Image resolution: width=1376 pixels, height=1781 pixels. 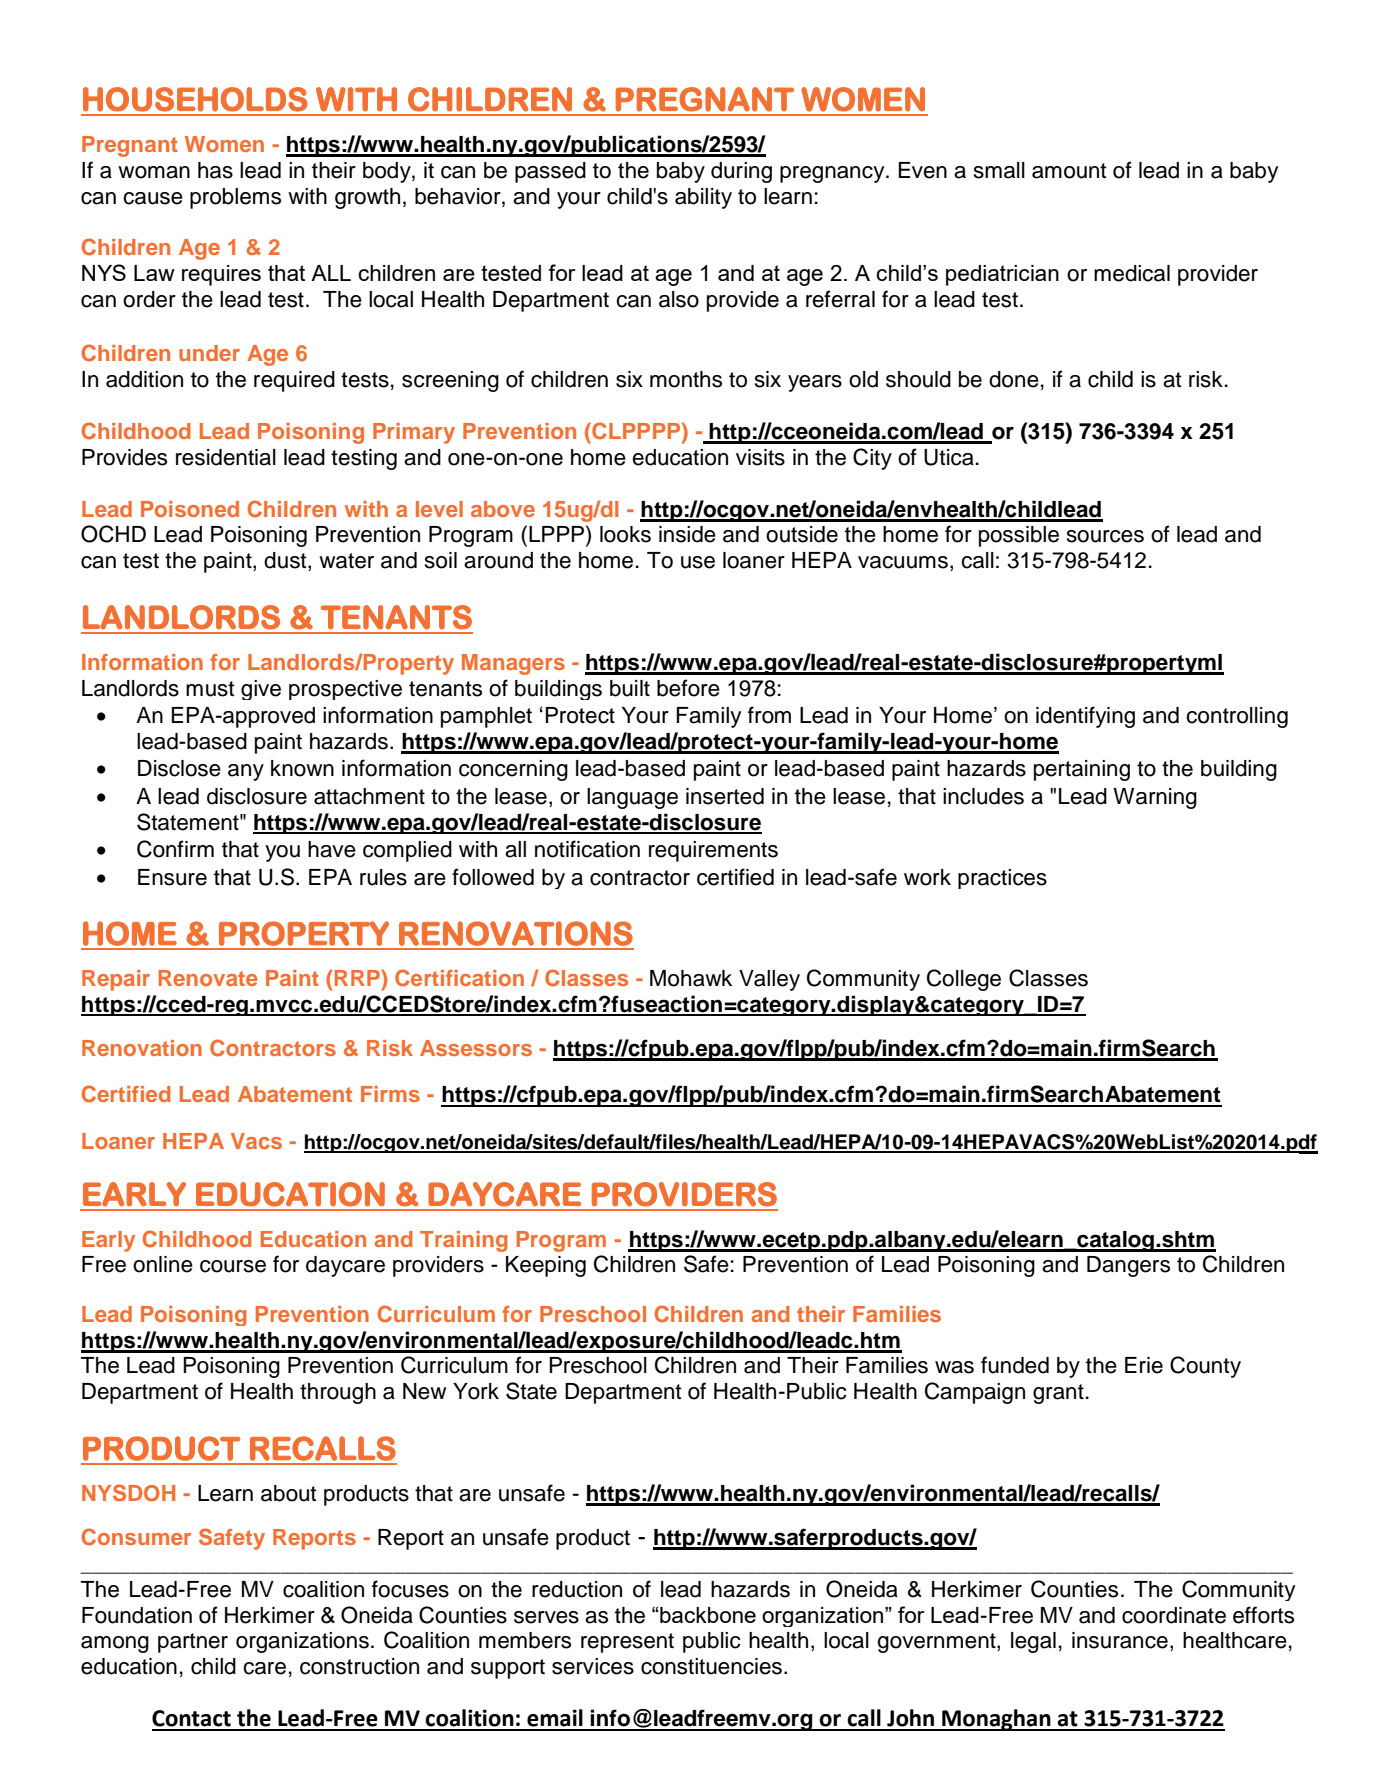 What do you see at coordinates (172, 877) in the screenshot?
I see `Ensure` at bounding box center [172, 877].
